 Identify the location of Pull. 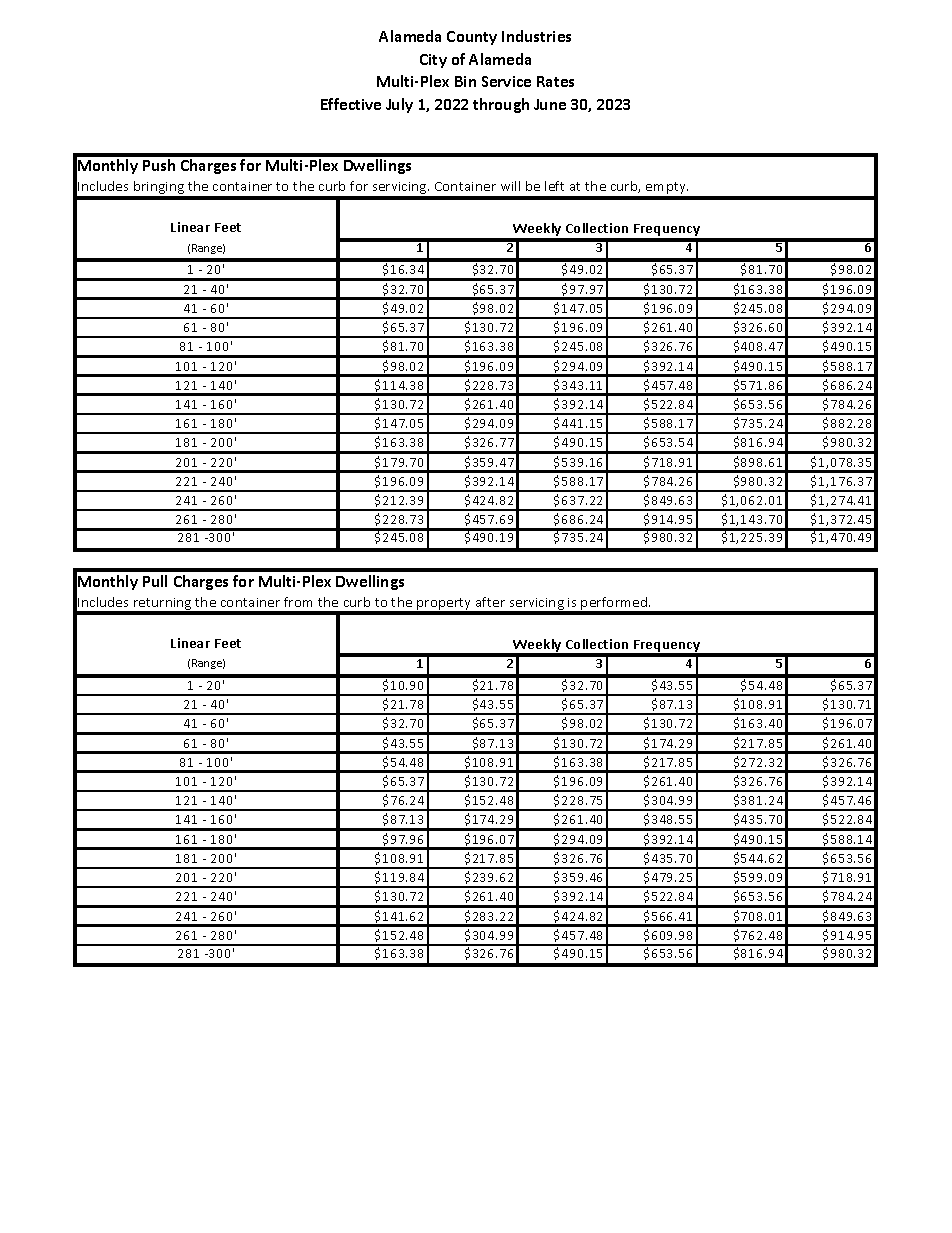
(155, 581).
